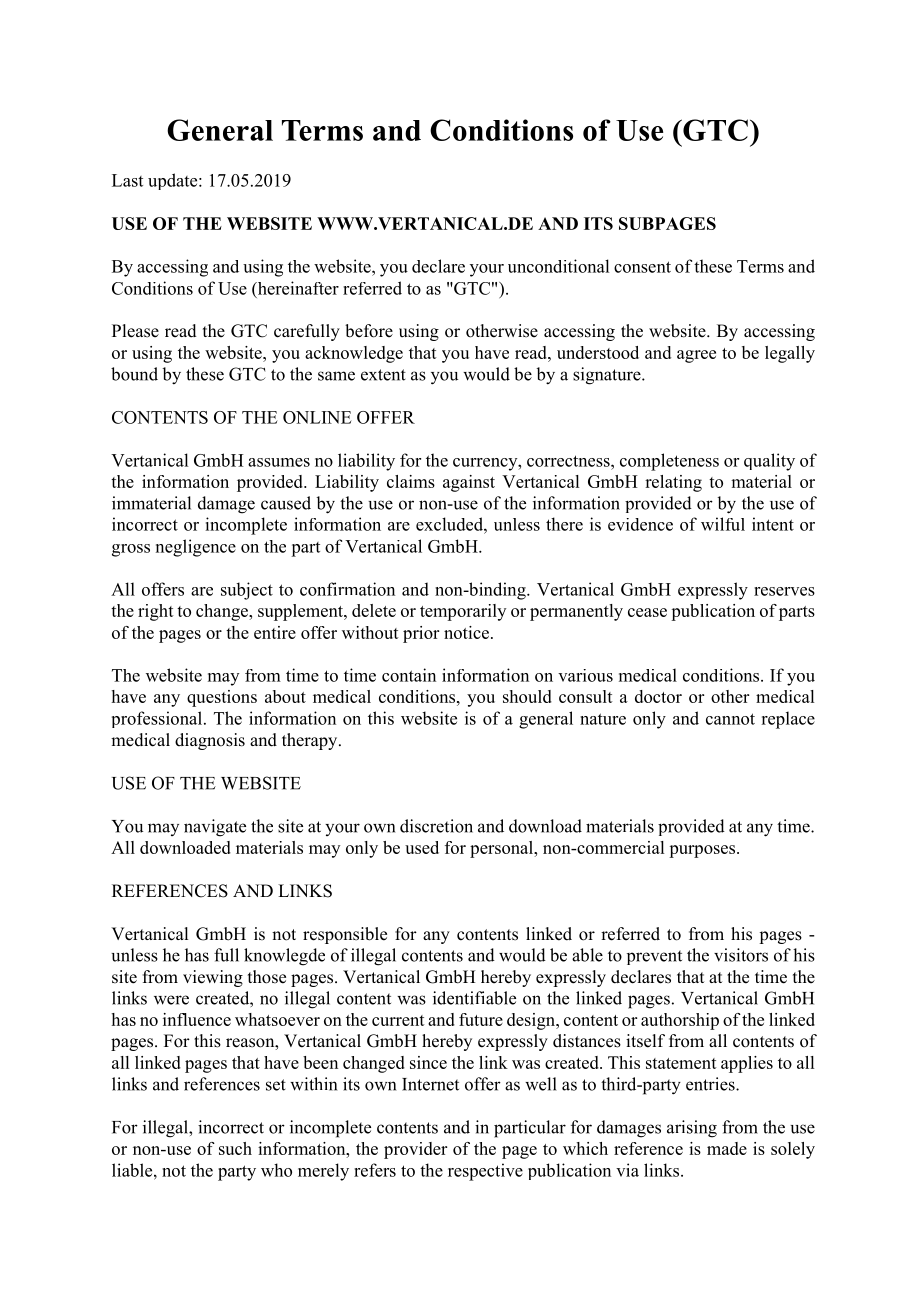  I want to click on such, so click(235, 1148).
